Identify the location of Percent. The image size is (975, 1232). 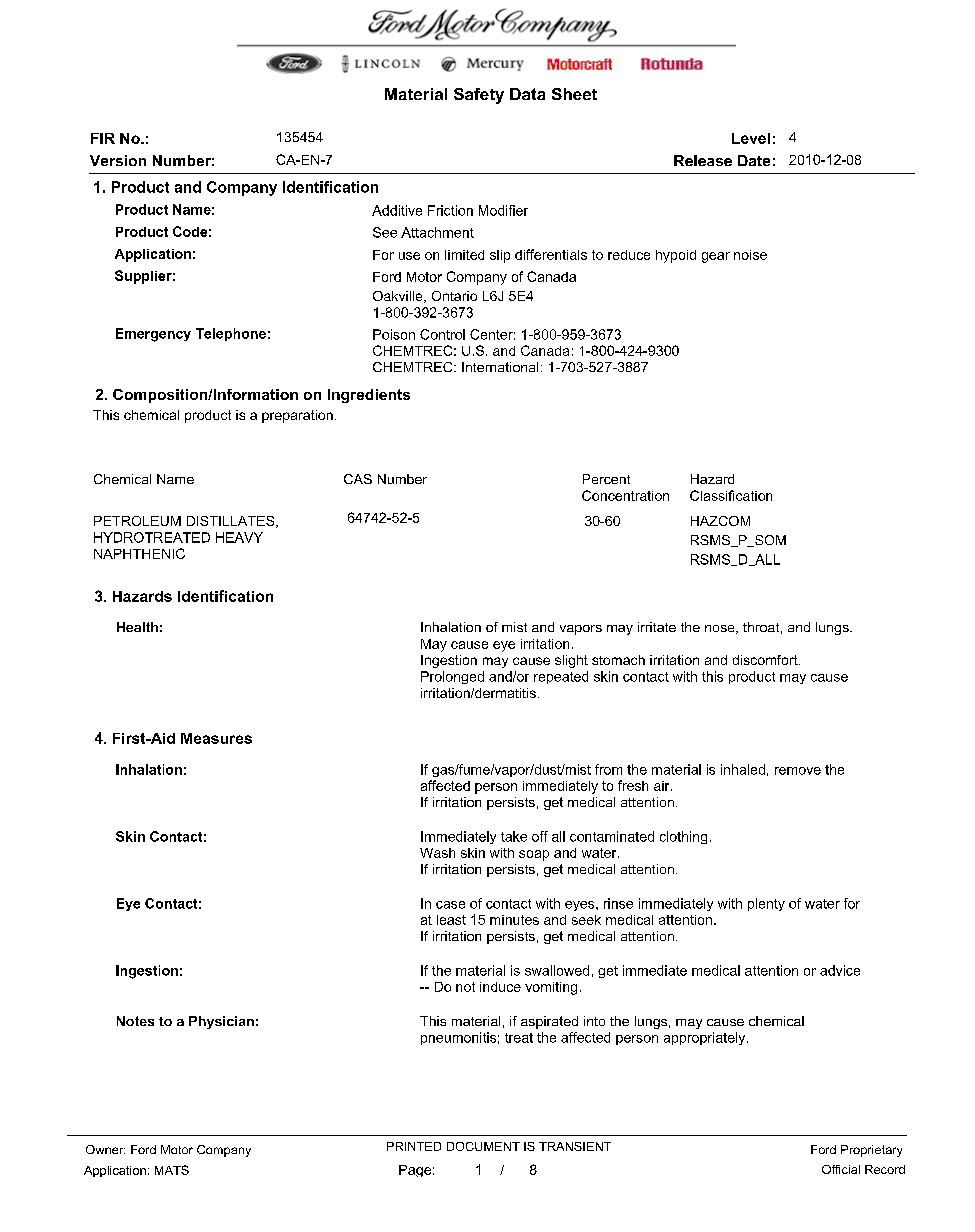
(606, 479).
